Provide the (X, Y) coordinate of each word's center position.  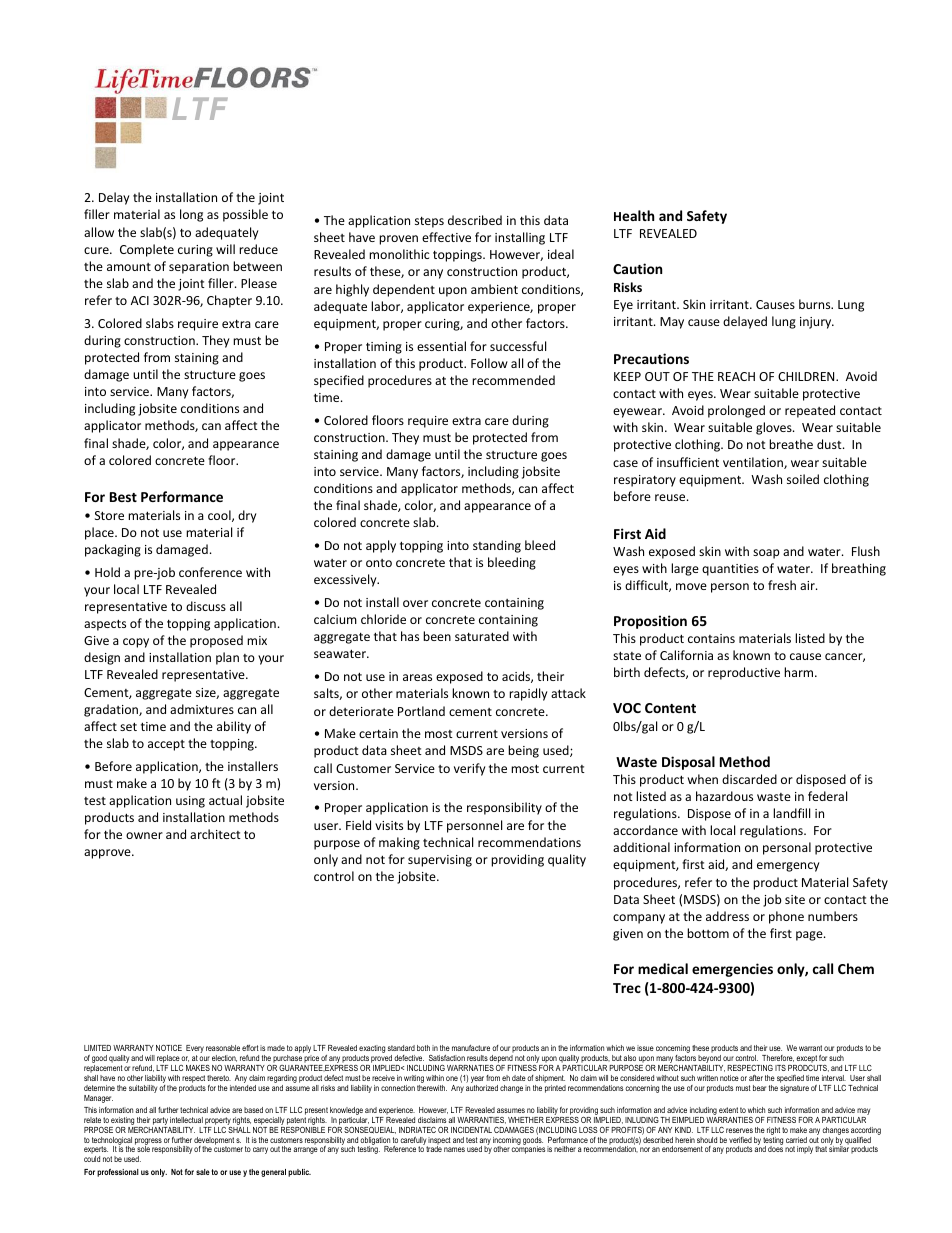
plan (227, 658)
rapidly (528, 694)
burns (816, 304)
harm (800, 672)
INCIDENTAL (471, 1130)
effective (446, 237)
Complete (147, 250)
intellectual (186, 1120)
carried (796, 1140)
